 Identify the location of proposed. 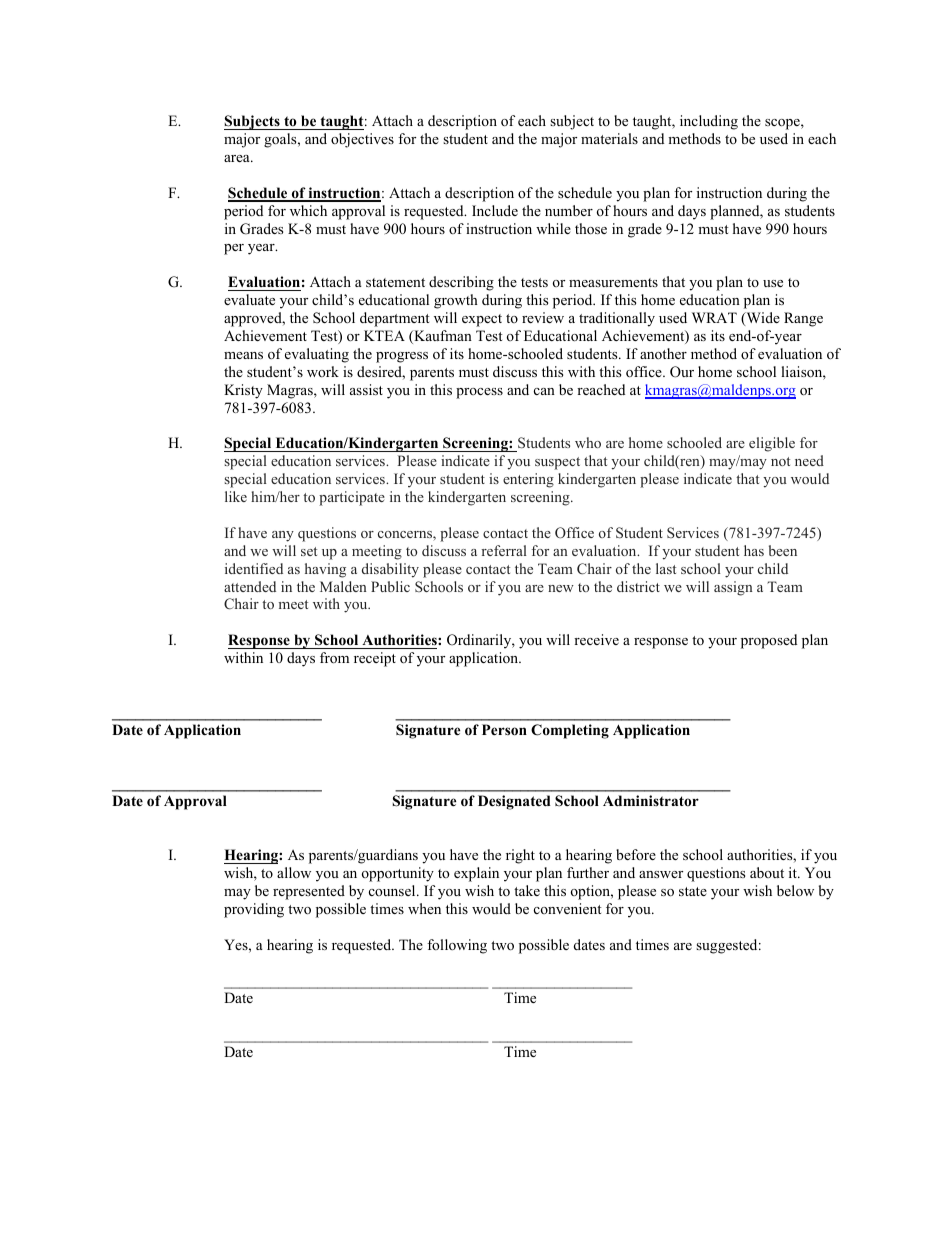
(769, 641).
